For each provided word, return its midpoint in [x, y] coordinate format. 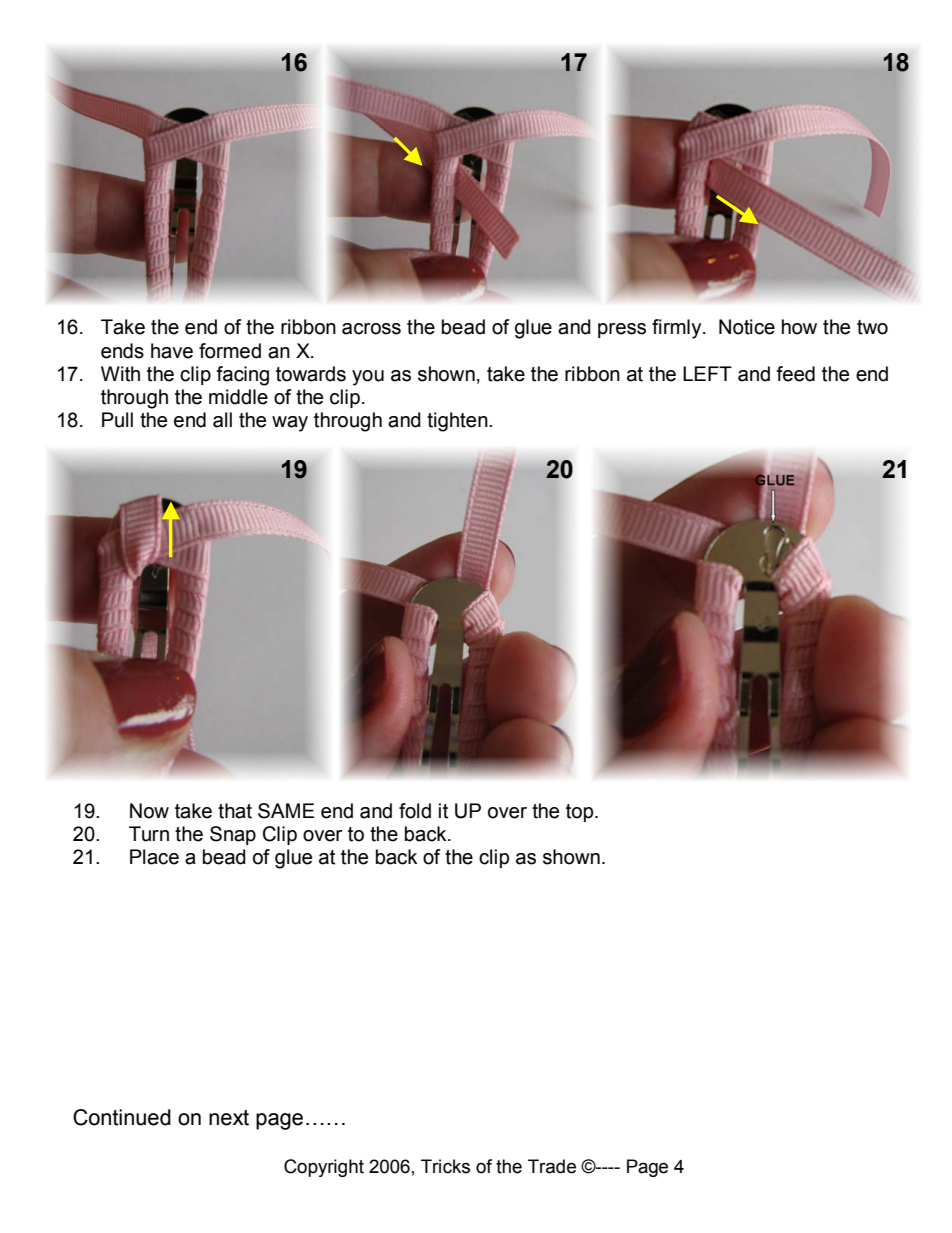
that [235, 811]
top [581, 813]
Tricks [445, 1166]
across [371, 329]
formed [230, 351]
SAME [286, 811]
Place [154, 857]
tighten [458, 422]
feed [795, 374]
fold [415, 811]
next [229, 1118]
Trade [552, 1166]
